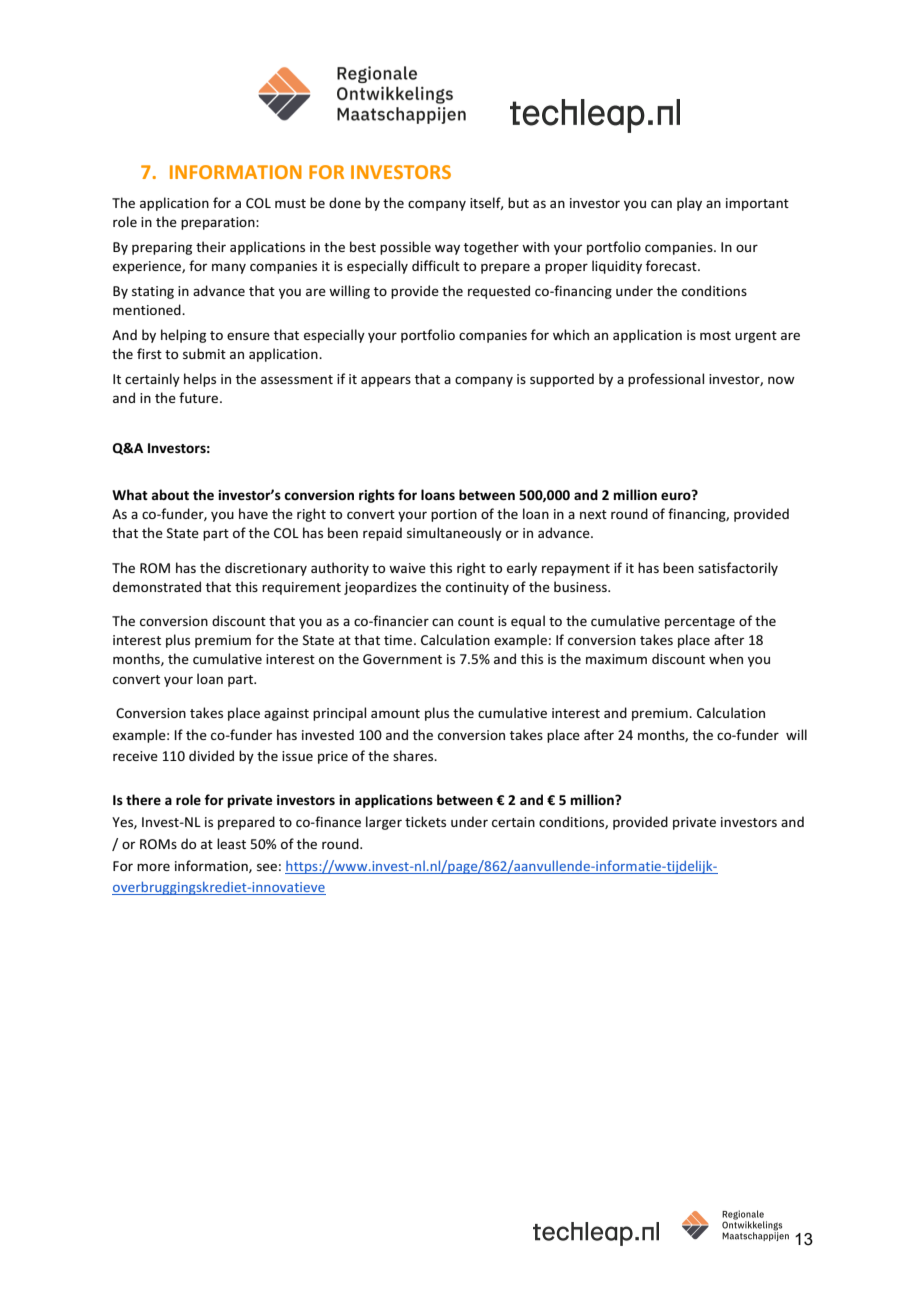 The height and width of the screenshot is (1308, 924). Describe the element at coordinates (454, 534) in the screenshot. I see `simultaneously` at that location.
